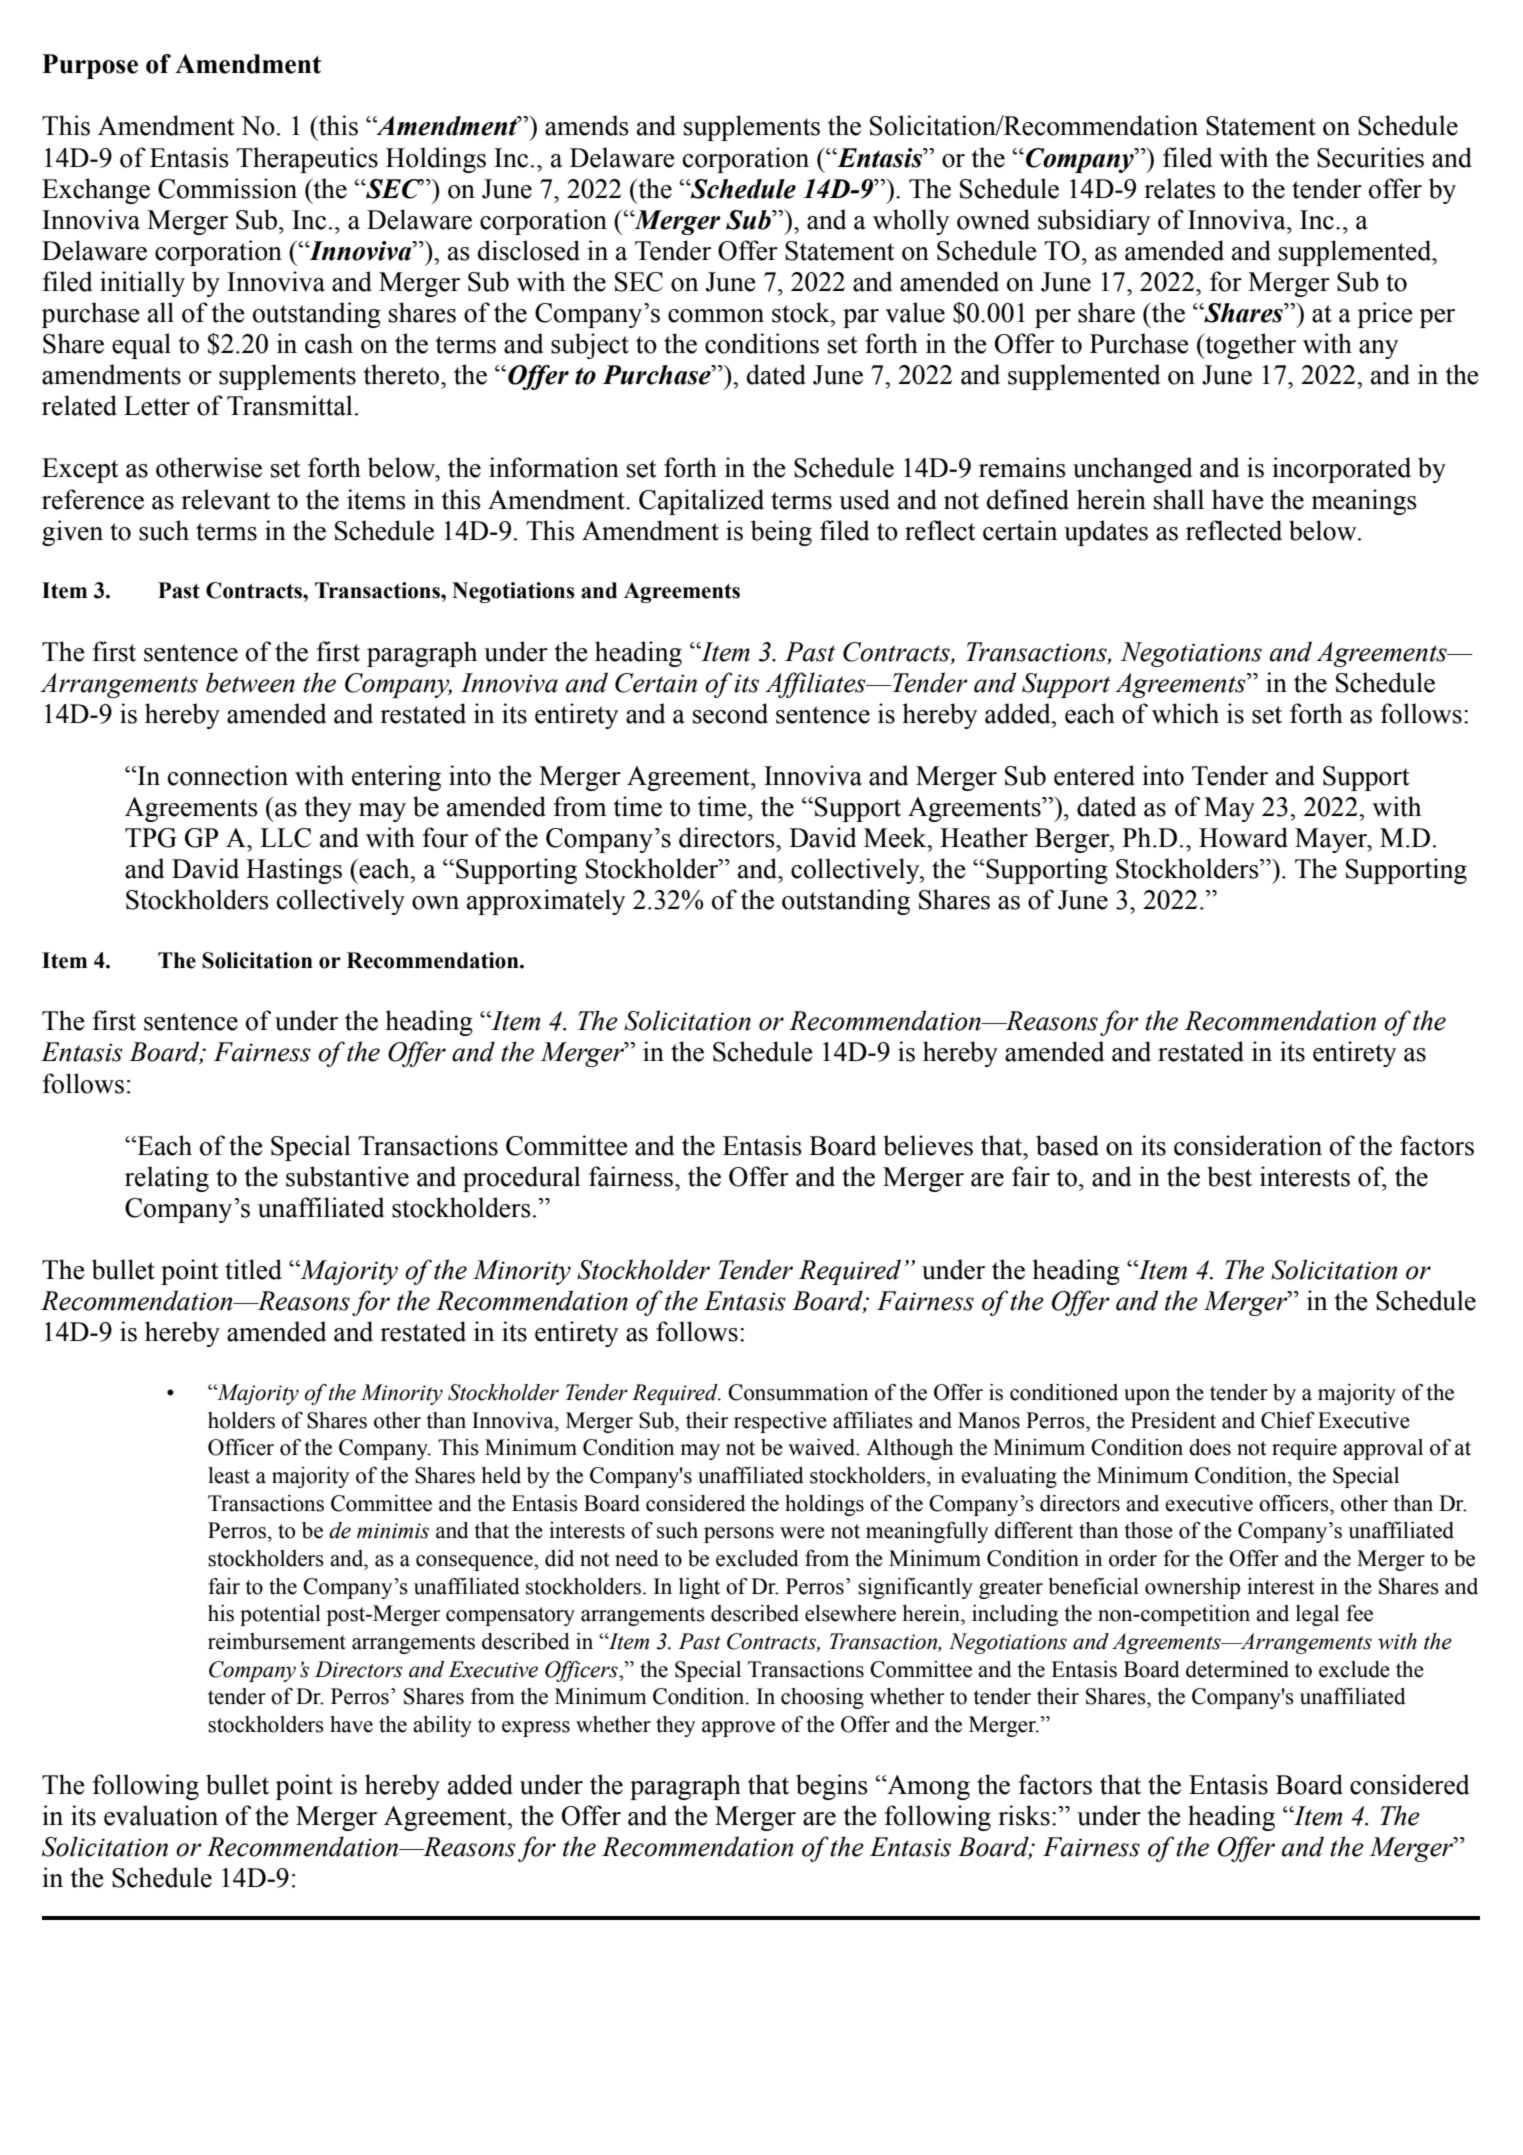  I want to click on second, so click(730, 713).
